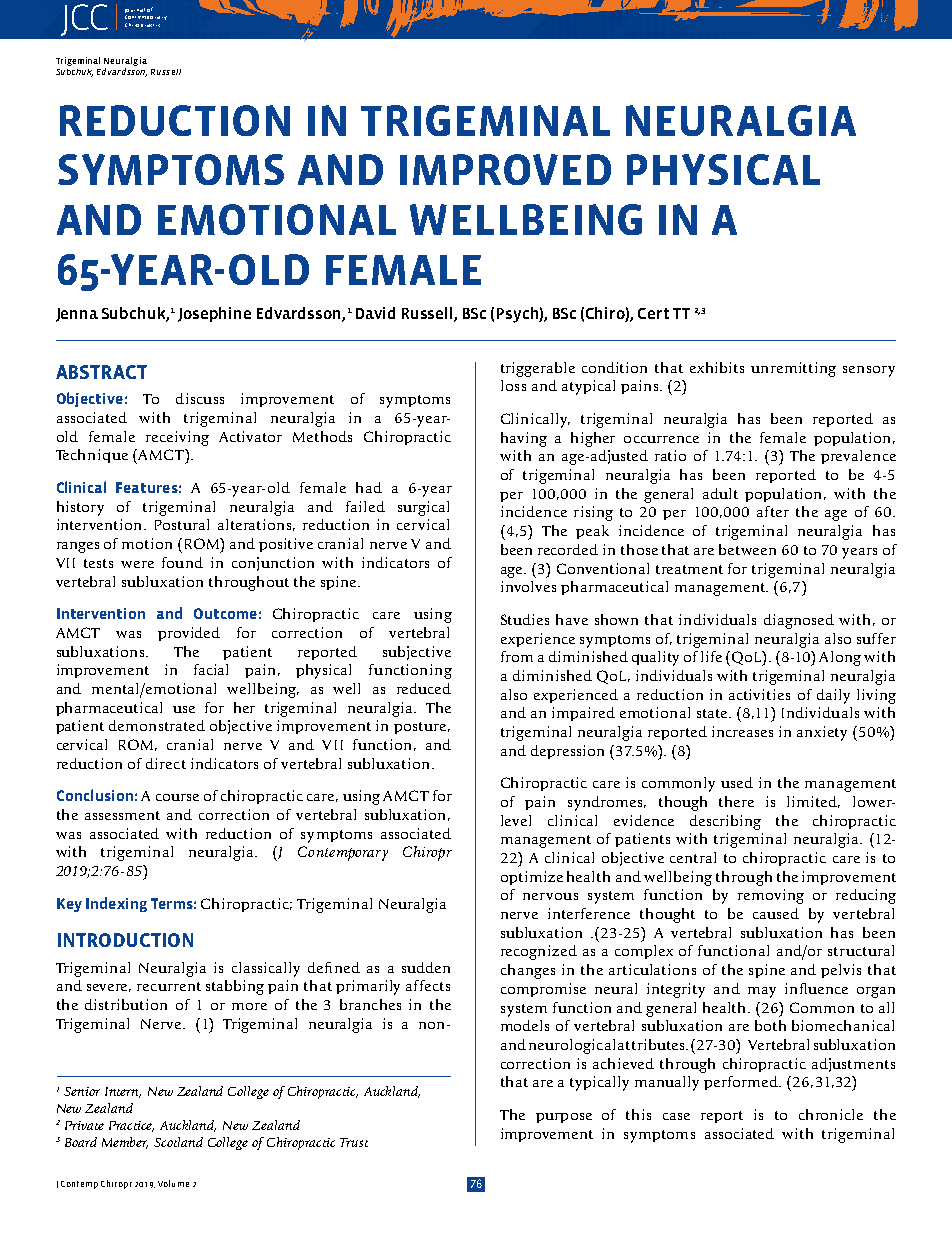 The height and width of the screenshot is (1233, 952). Describe the element at coordinates (182, 524) in the screenshot. I see `Postural` at that location.
